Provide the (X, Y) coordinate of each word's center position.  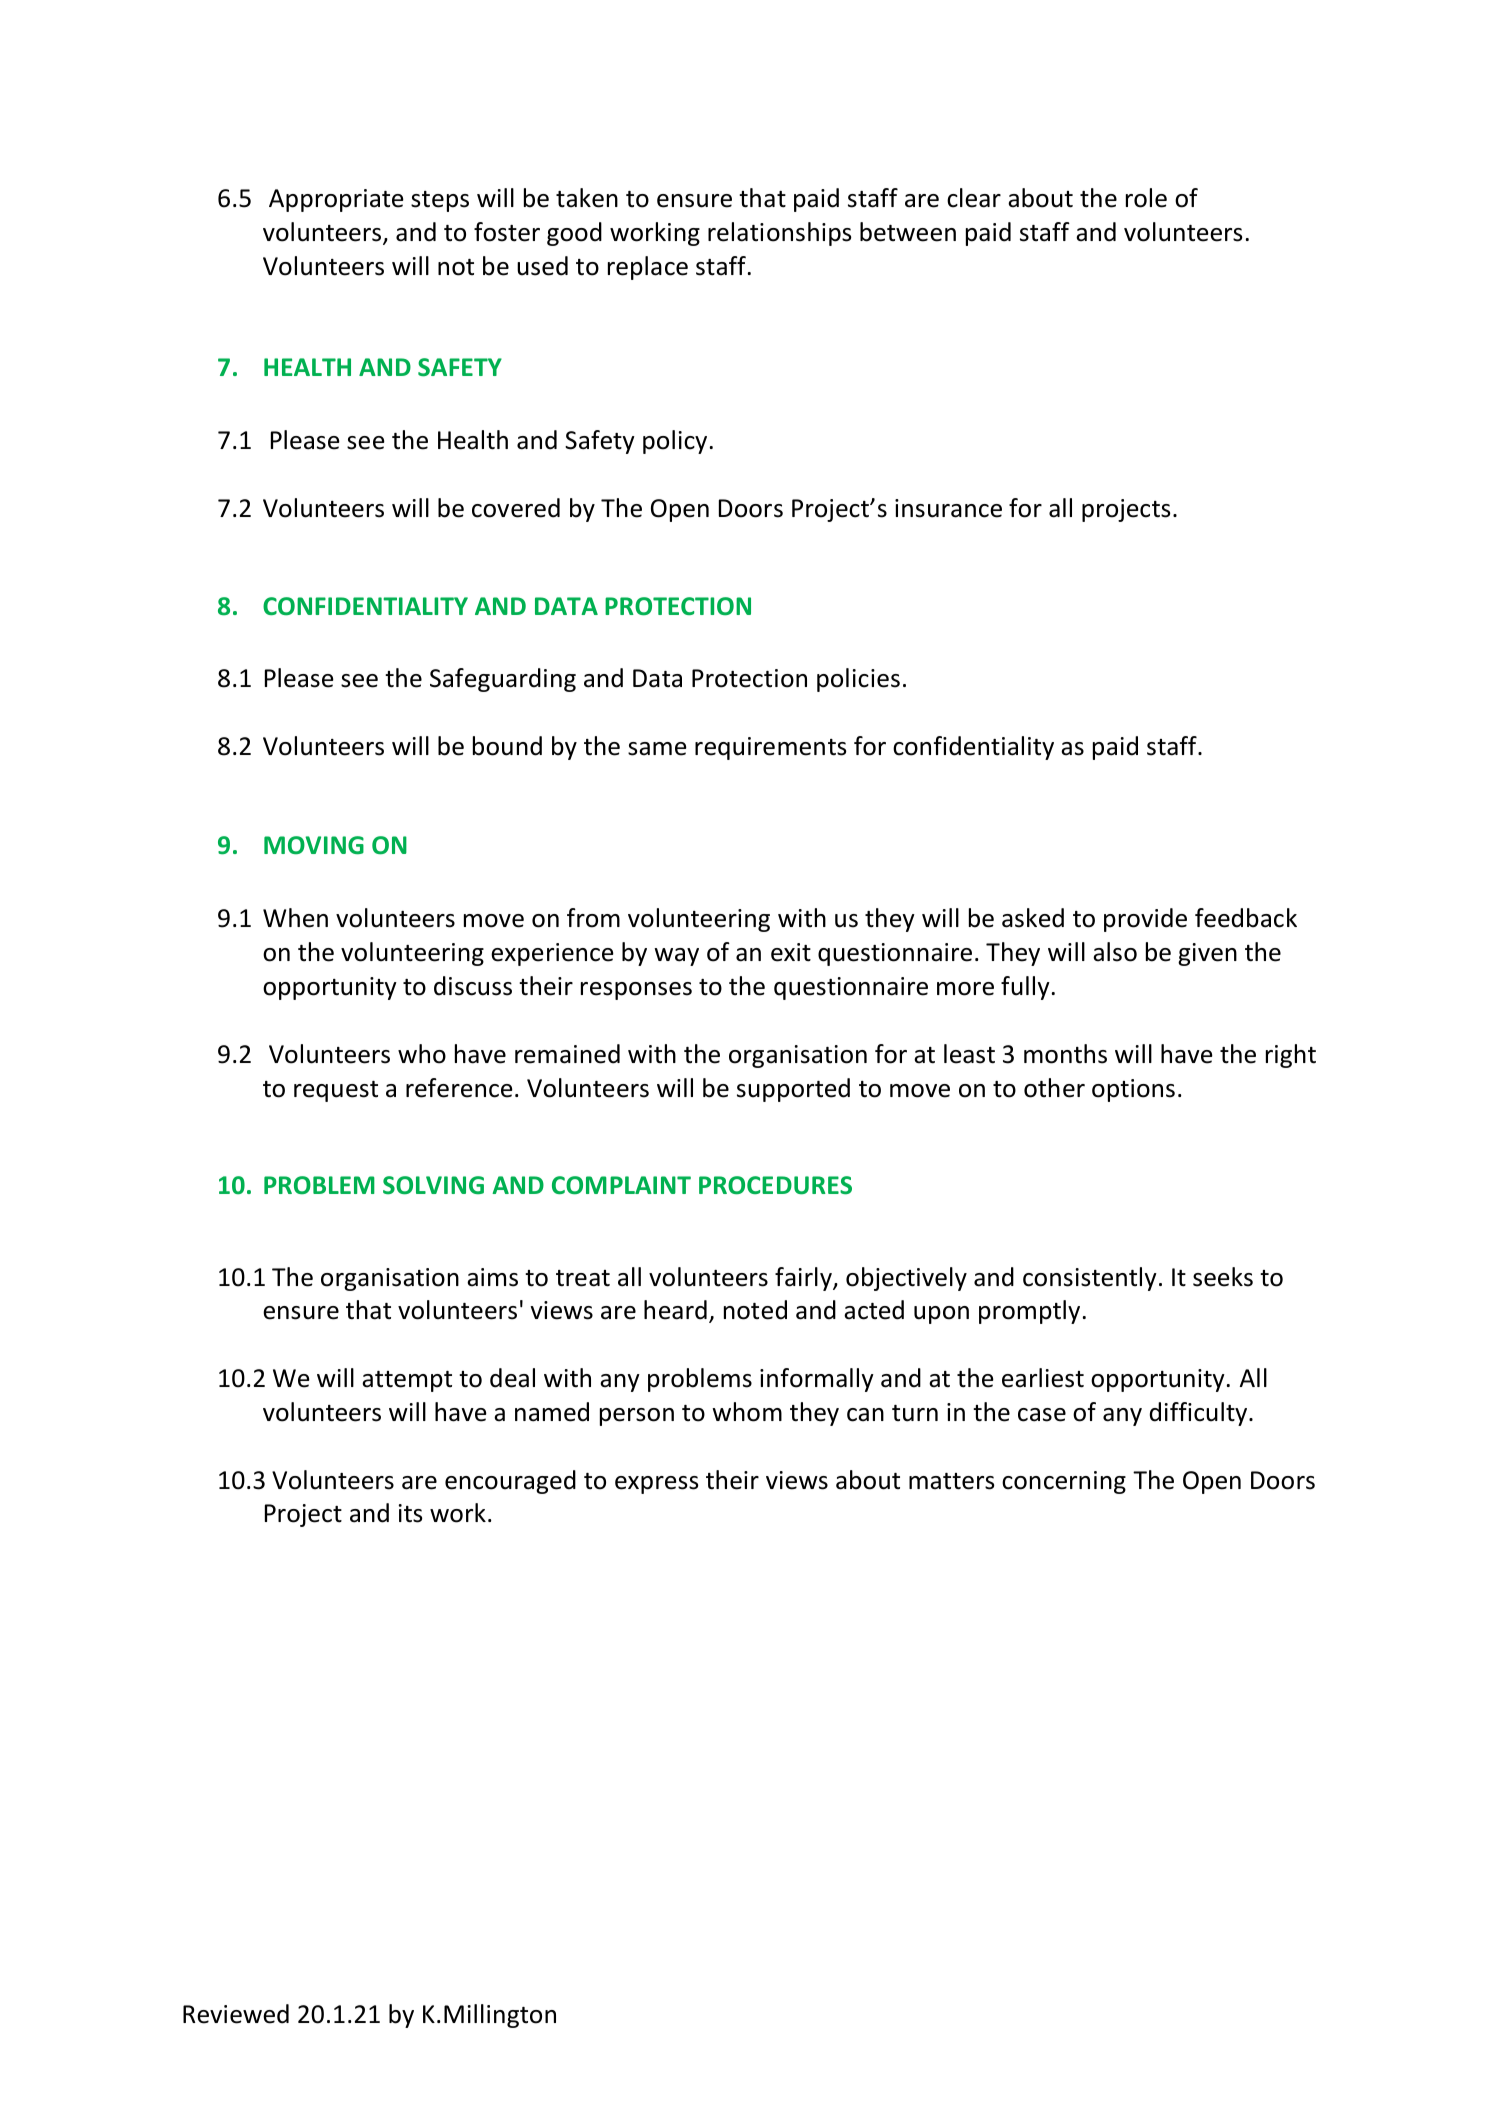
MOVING (314, 845)
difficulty (1200, 1414)
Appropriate (336, 200)
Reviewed (236, 2014)
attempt (407, 1381)
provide (1145, 920)
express (656, 1485)
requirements (770, 748)
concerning (1064, 1482)
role (1146, 198)
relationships (779, 234)
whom (747, 1412)
